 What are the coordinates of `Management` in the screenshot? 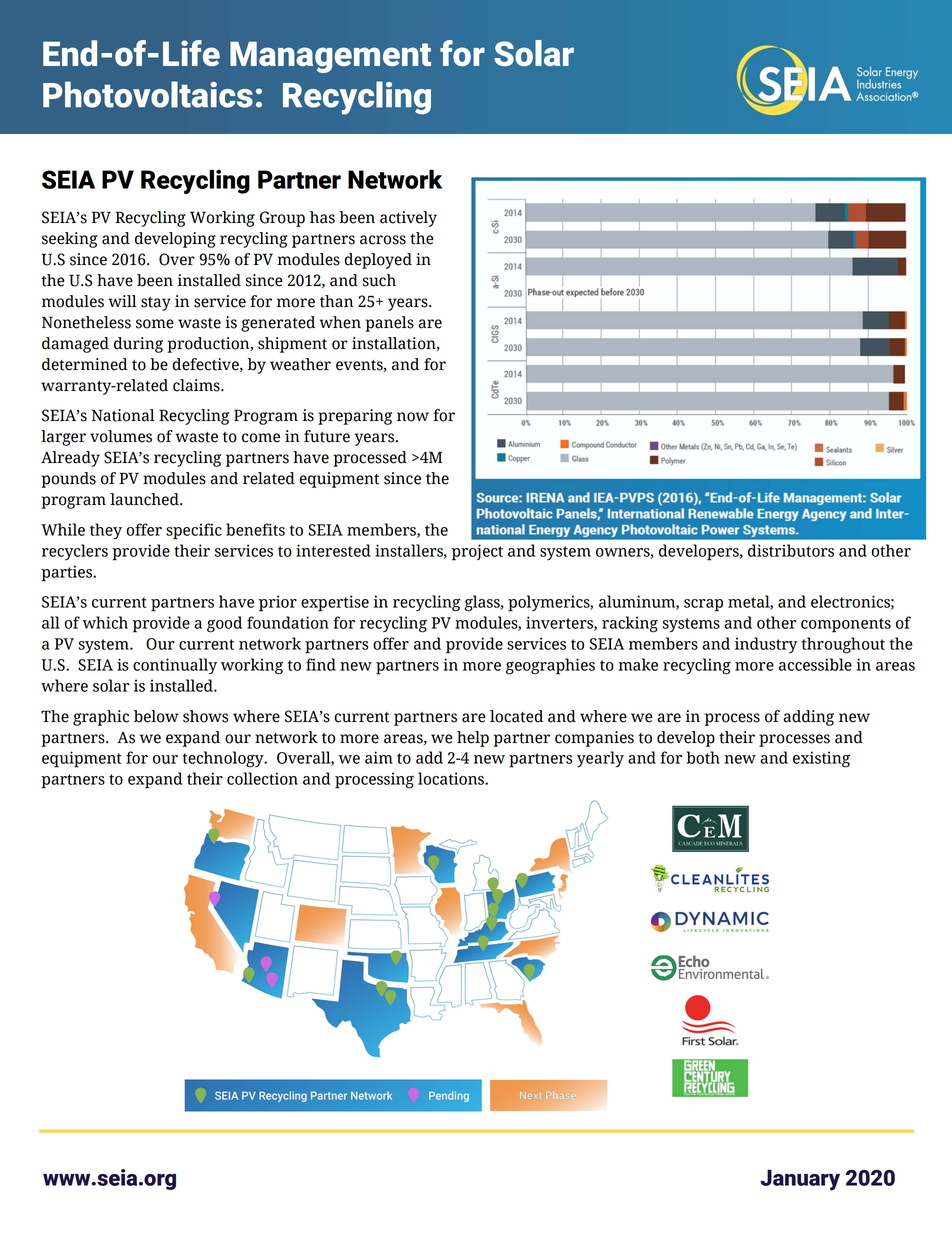 It's located at (330, 57).
